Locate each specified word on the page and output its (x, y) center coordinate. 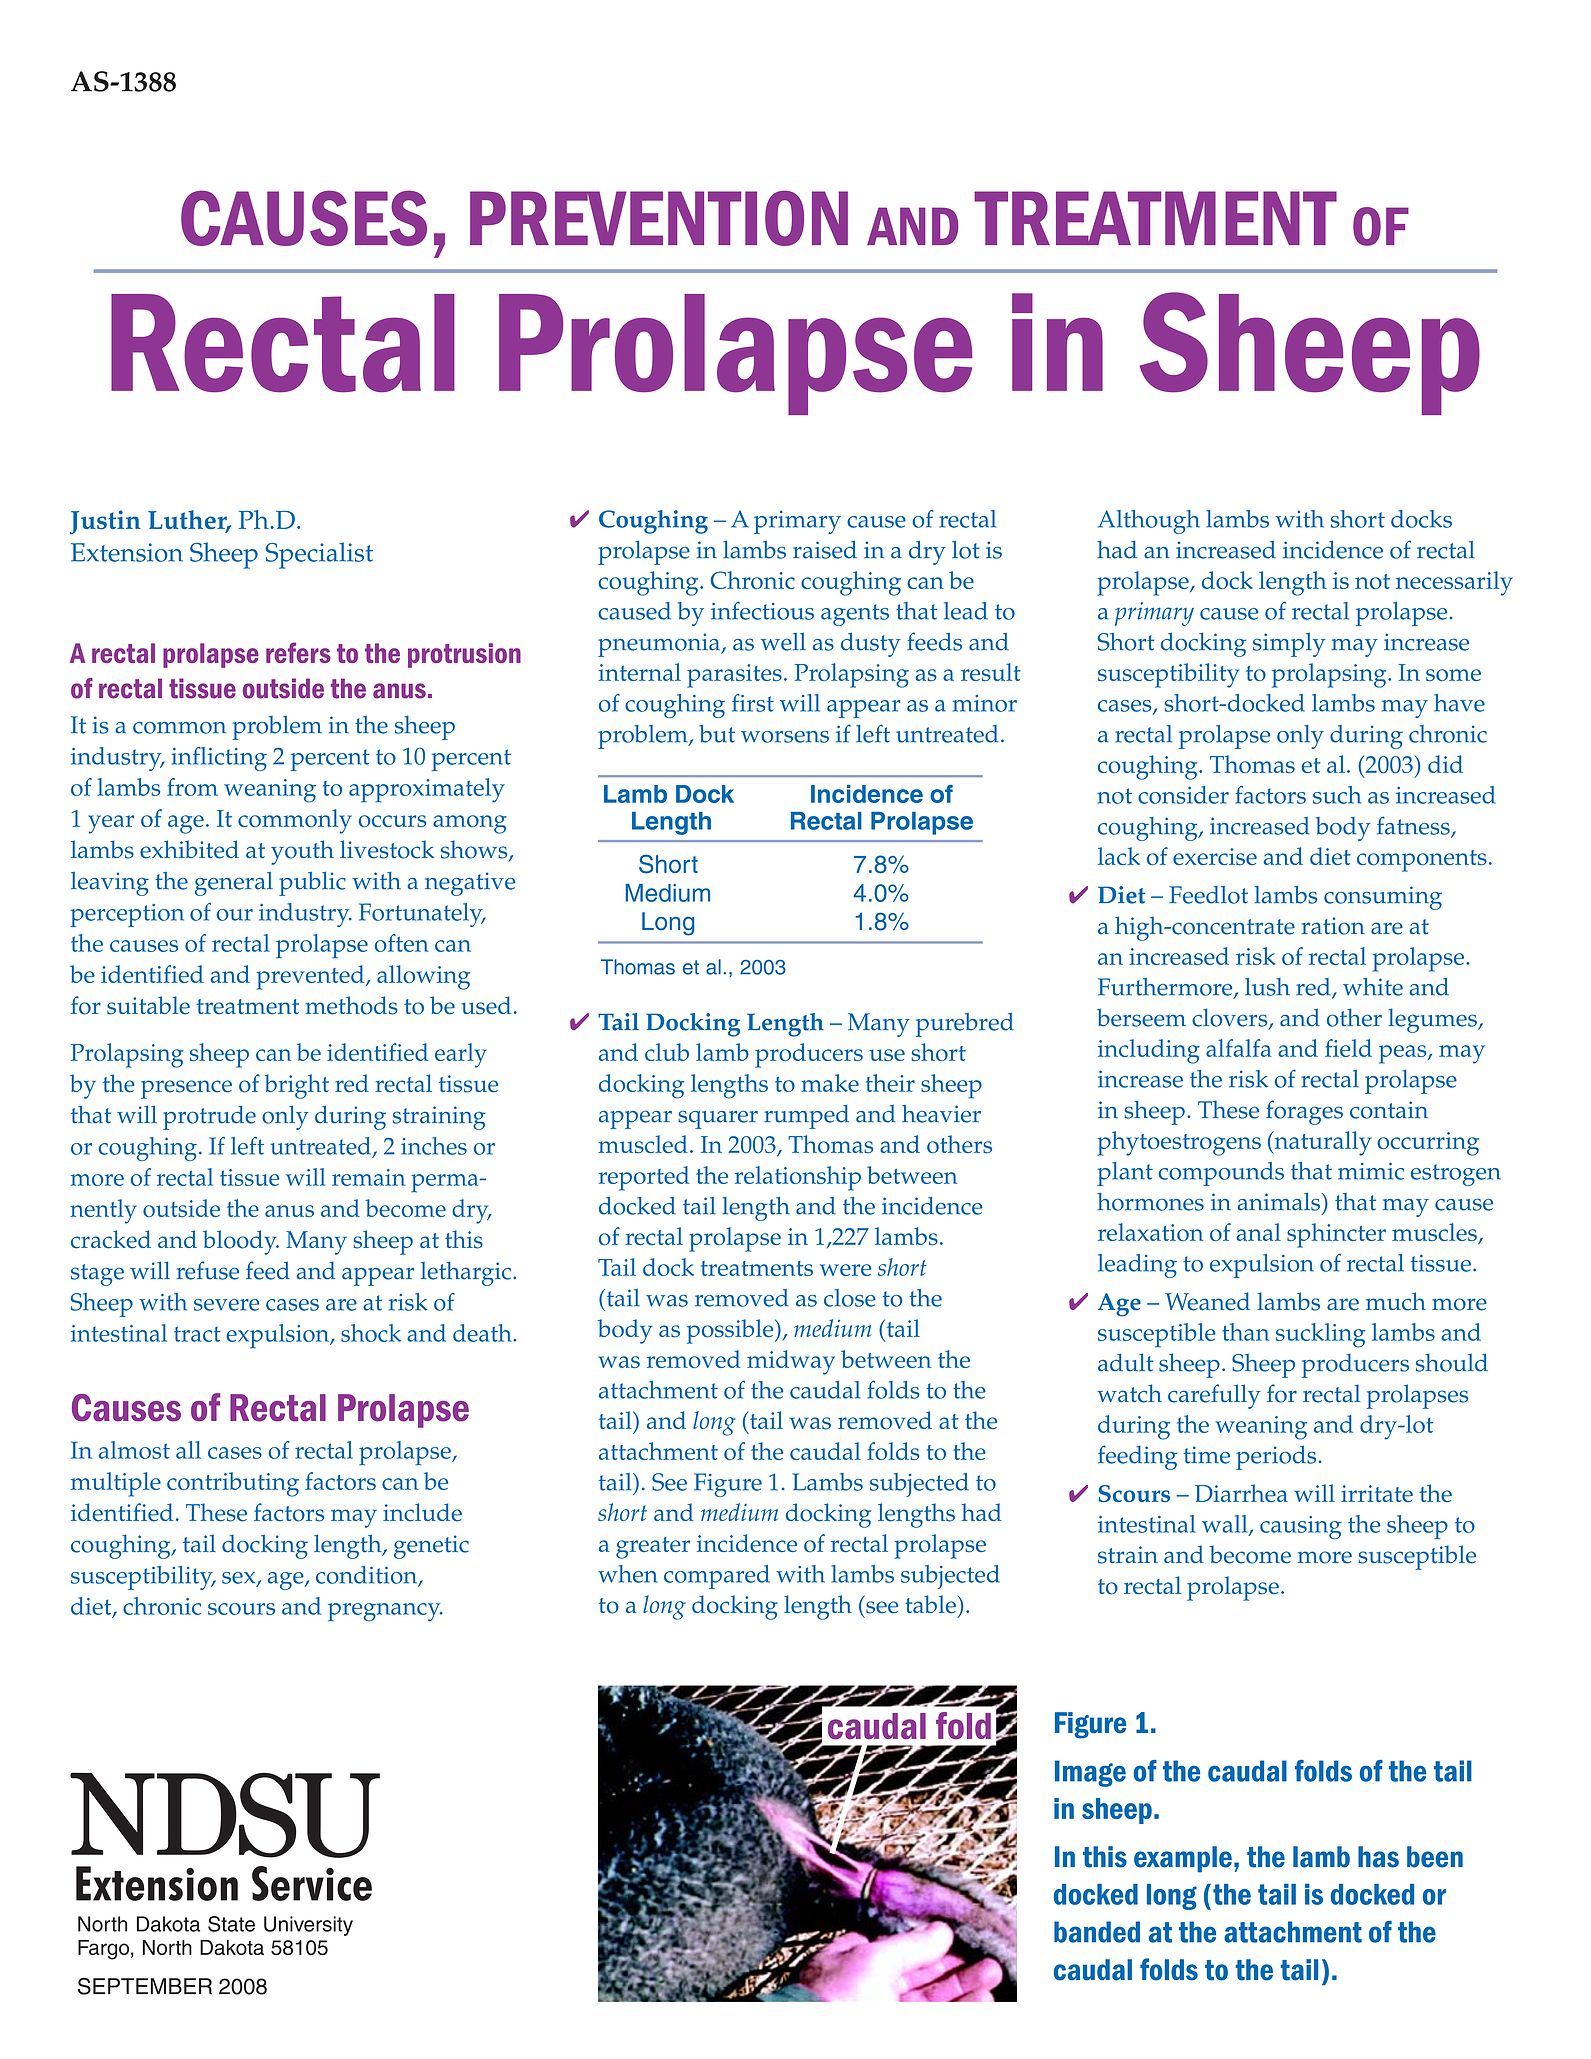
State (231, 1924)
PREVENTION (659, 218)
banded (1097, 1932)
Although (1149, 522)
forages (1304, 1112)
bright (296, 1086)
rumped (806, 1117)
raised (825, 550)
